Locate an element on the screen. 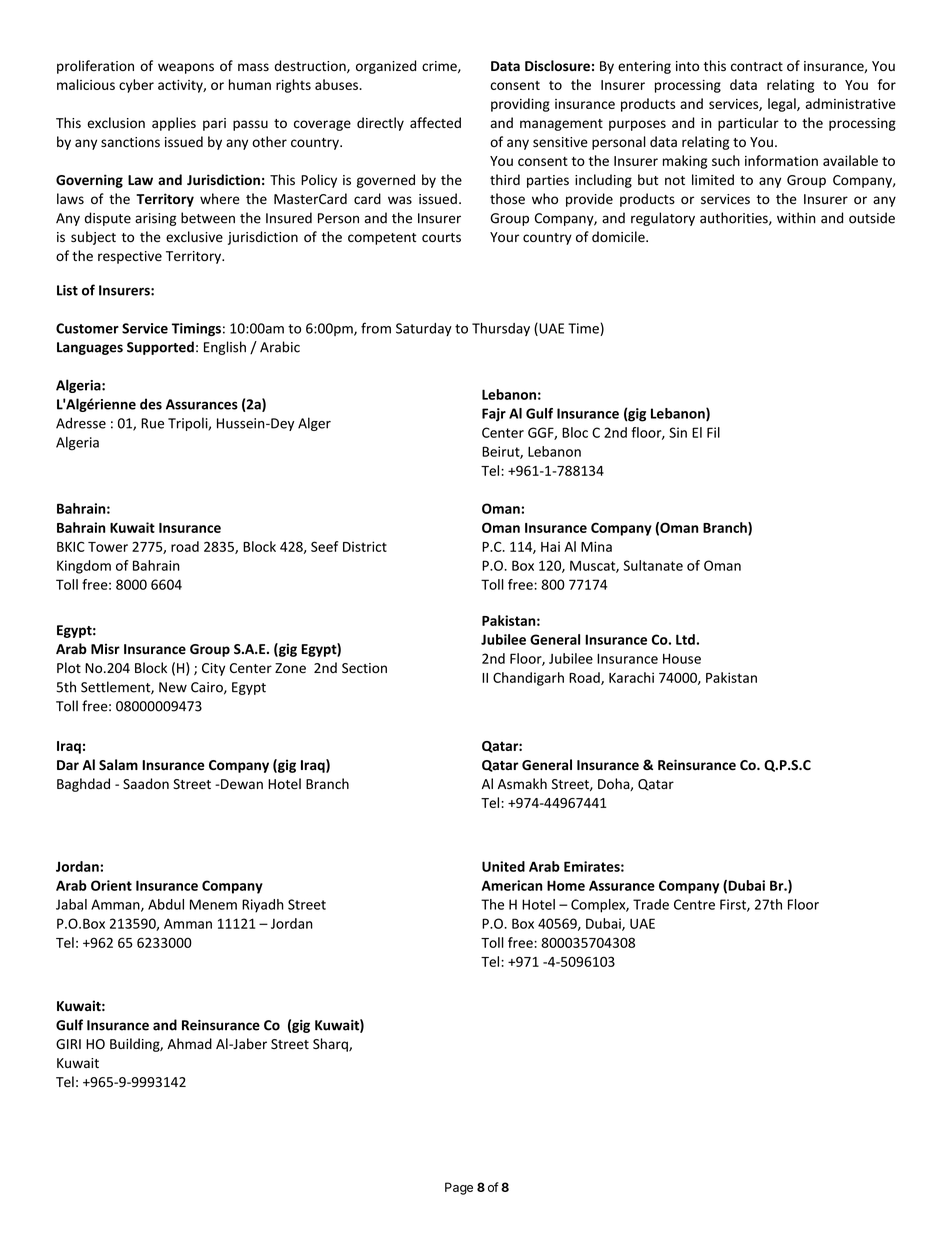 Image resolution: width=952 pixels, height=1233 pixels. Thursday is located at coordinates (501, 329).
